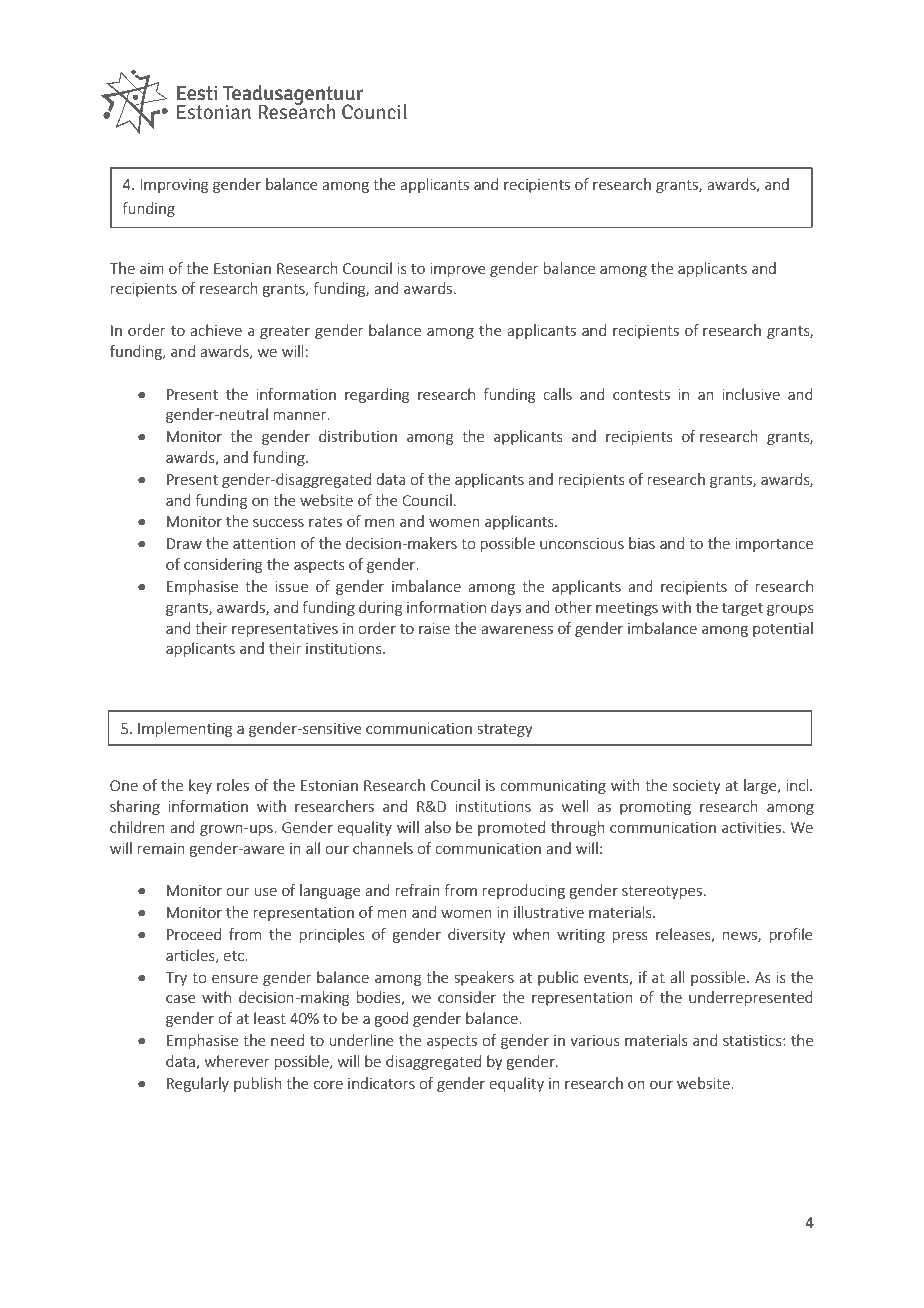  Describe the element at coordinates (505, 730) in the page. I see `strategy` at that location.
